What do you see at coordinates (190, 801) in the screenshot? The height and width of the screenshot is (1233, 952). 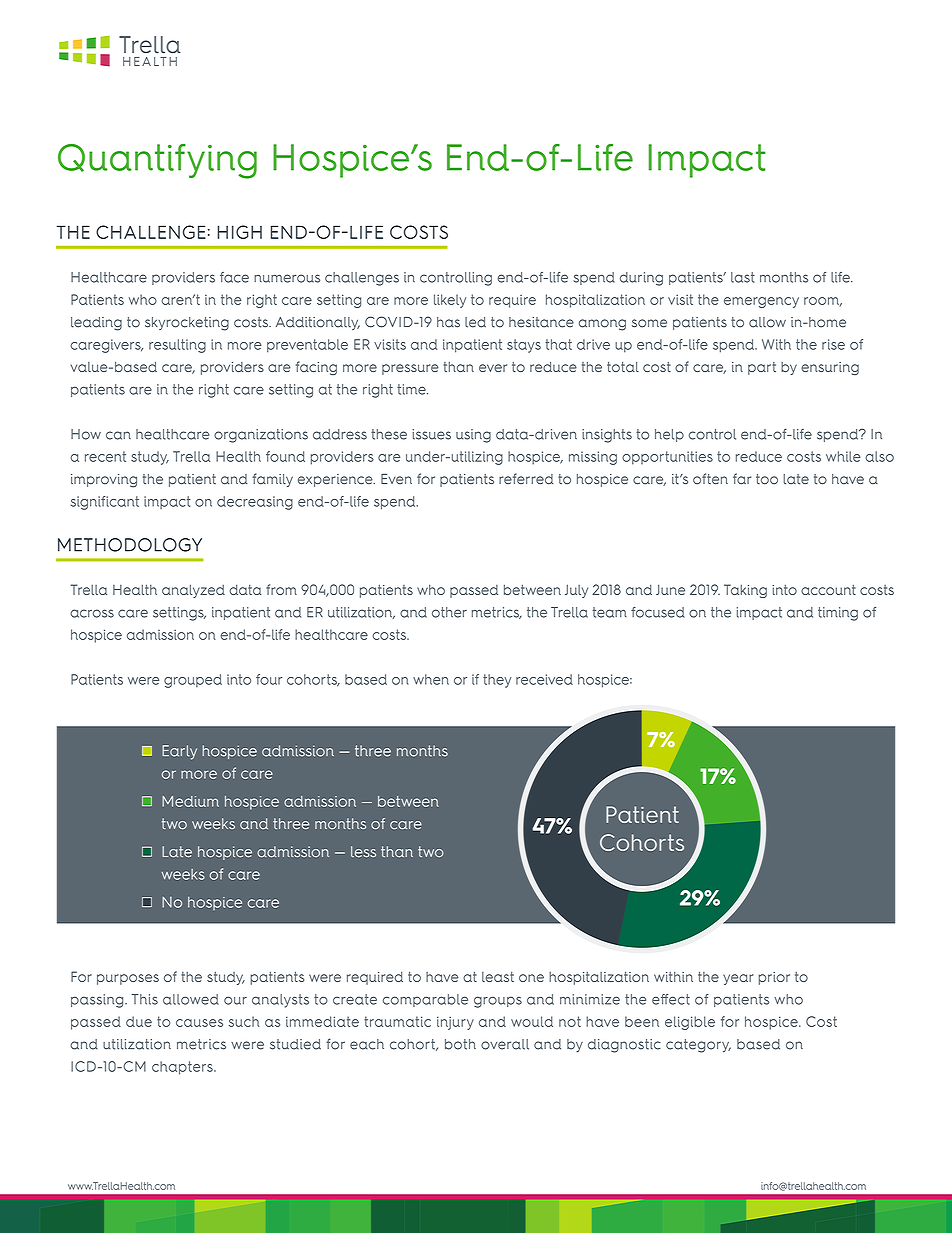 I see `Medium` at bounding box center [190, 801].
